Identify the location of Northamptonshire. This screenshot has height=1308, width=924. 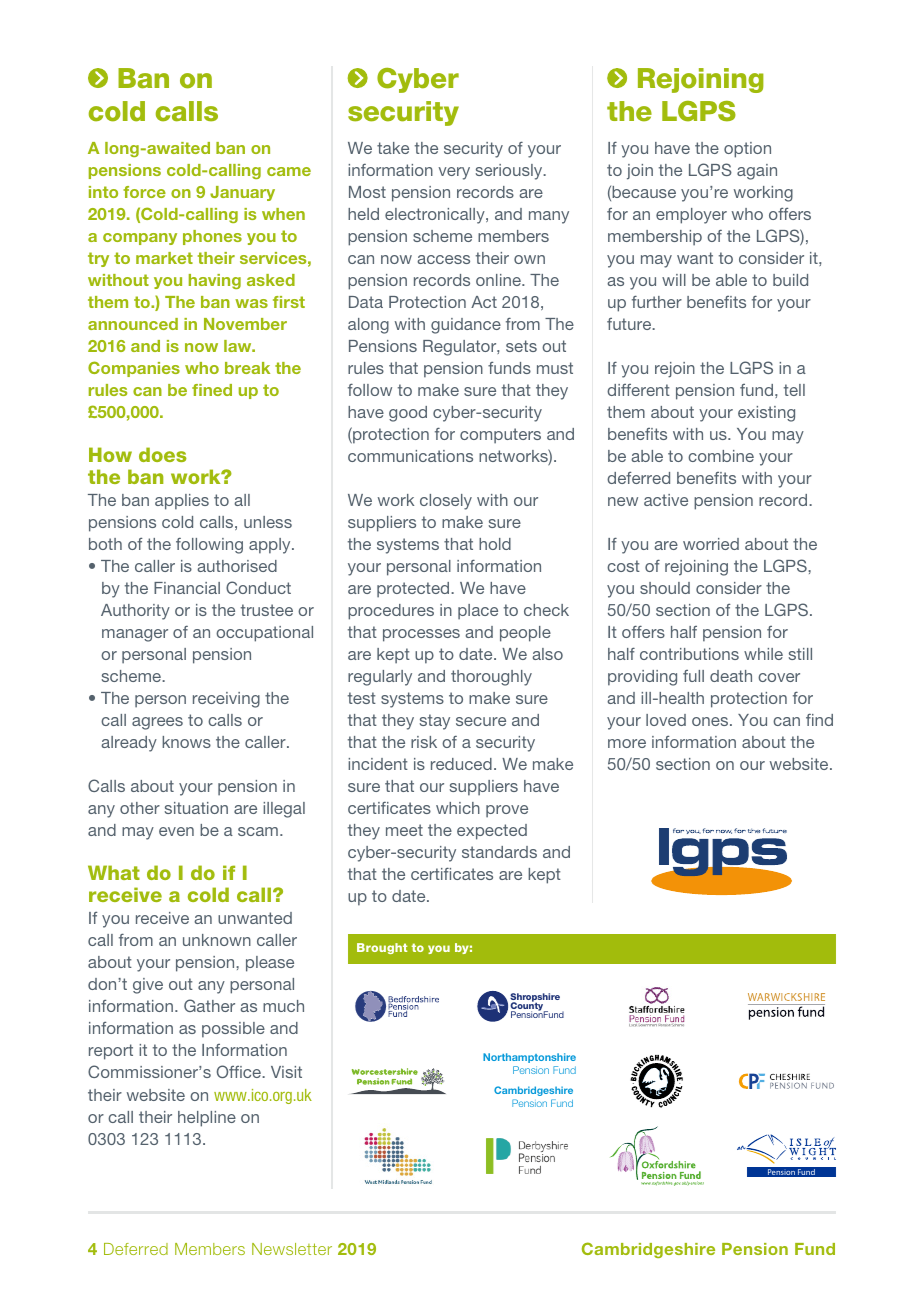
(529, 1058).
